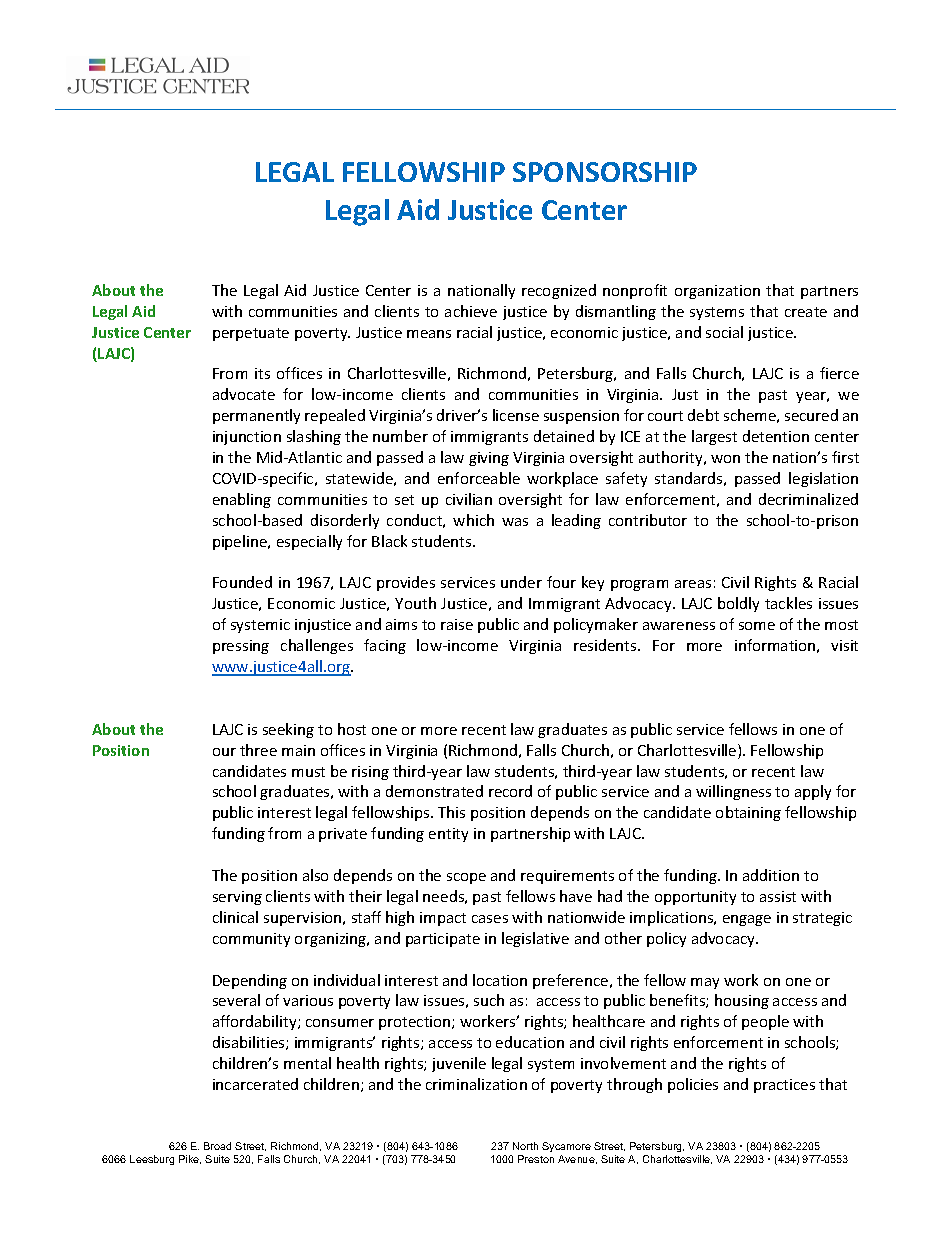  I want to click on must, so click(308, 772).
